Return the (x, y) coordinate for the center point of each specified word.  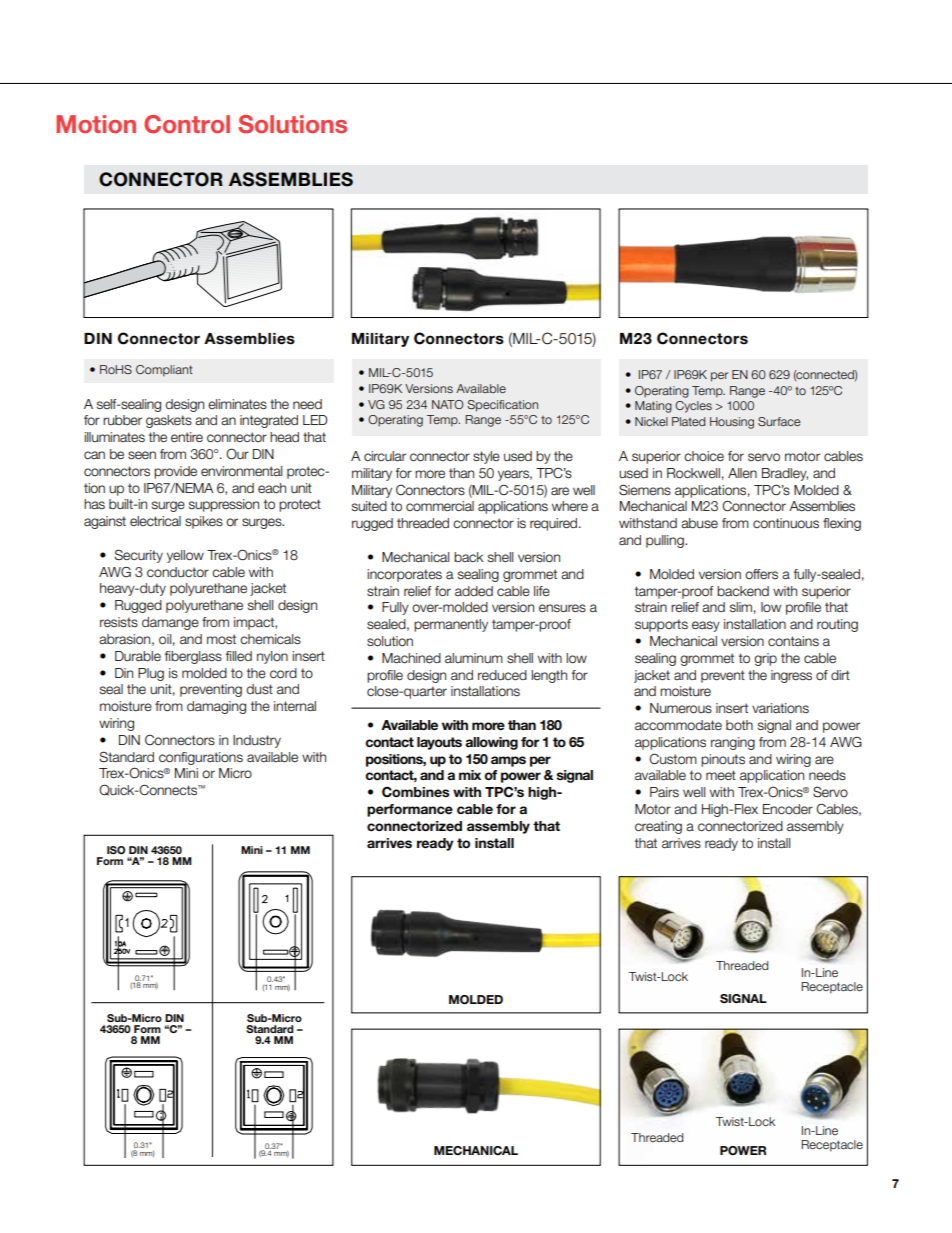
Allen (742, 473)
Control (187, 124)
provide (175, 472)
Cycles (693, 407)
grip (765, 659)
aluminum (474, 658)
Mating (653, 407)
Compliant (164, 371)
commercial (440, 506)
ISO (116, 850)
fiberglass (193, 657)
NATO (448, 404)
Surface (779, 421)
